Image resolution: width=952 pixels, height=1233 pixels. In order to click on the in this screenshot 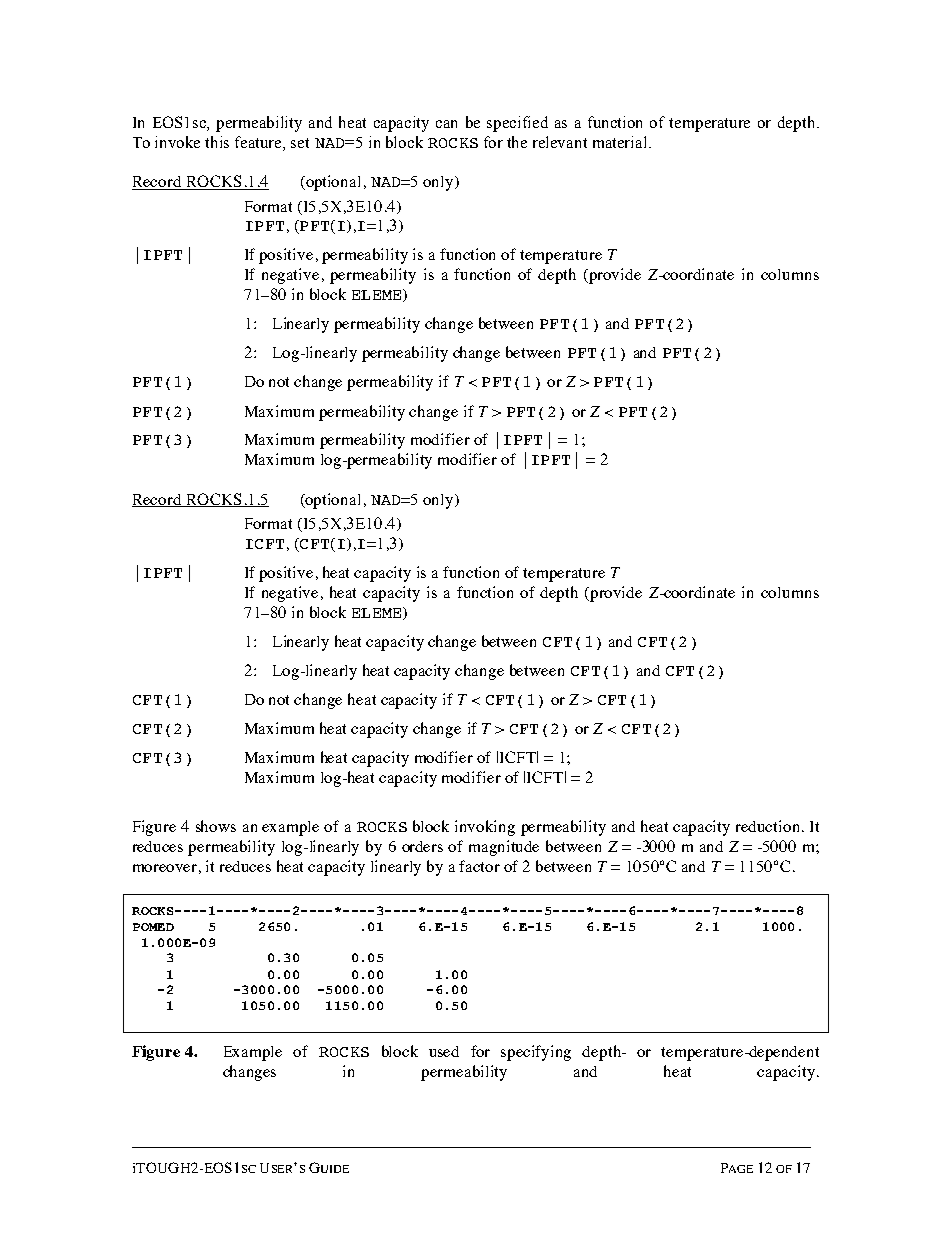, I will do `click(517, 142)`.
